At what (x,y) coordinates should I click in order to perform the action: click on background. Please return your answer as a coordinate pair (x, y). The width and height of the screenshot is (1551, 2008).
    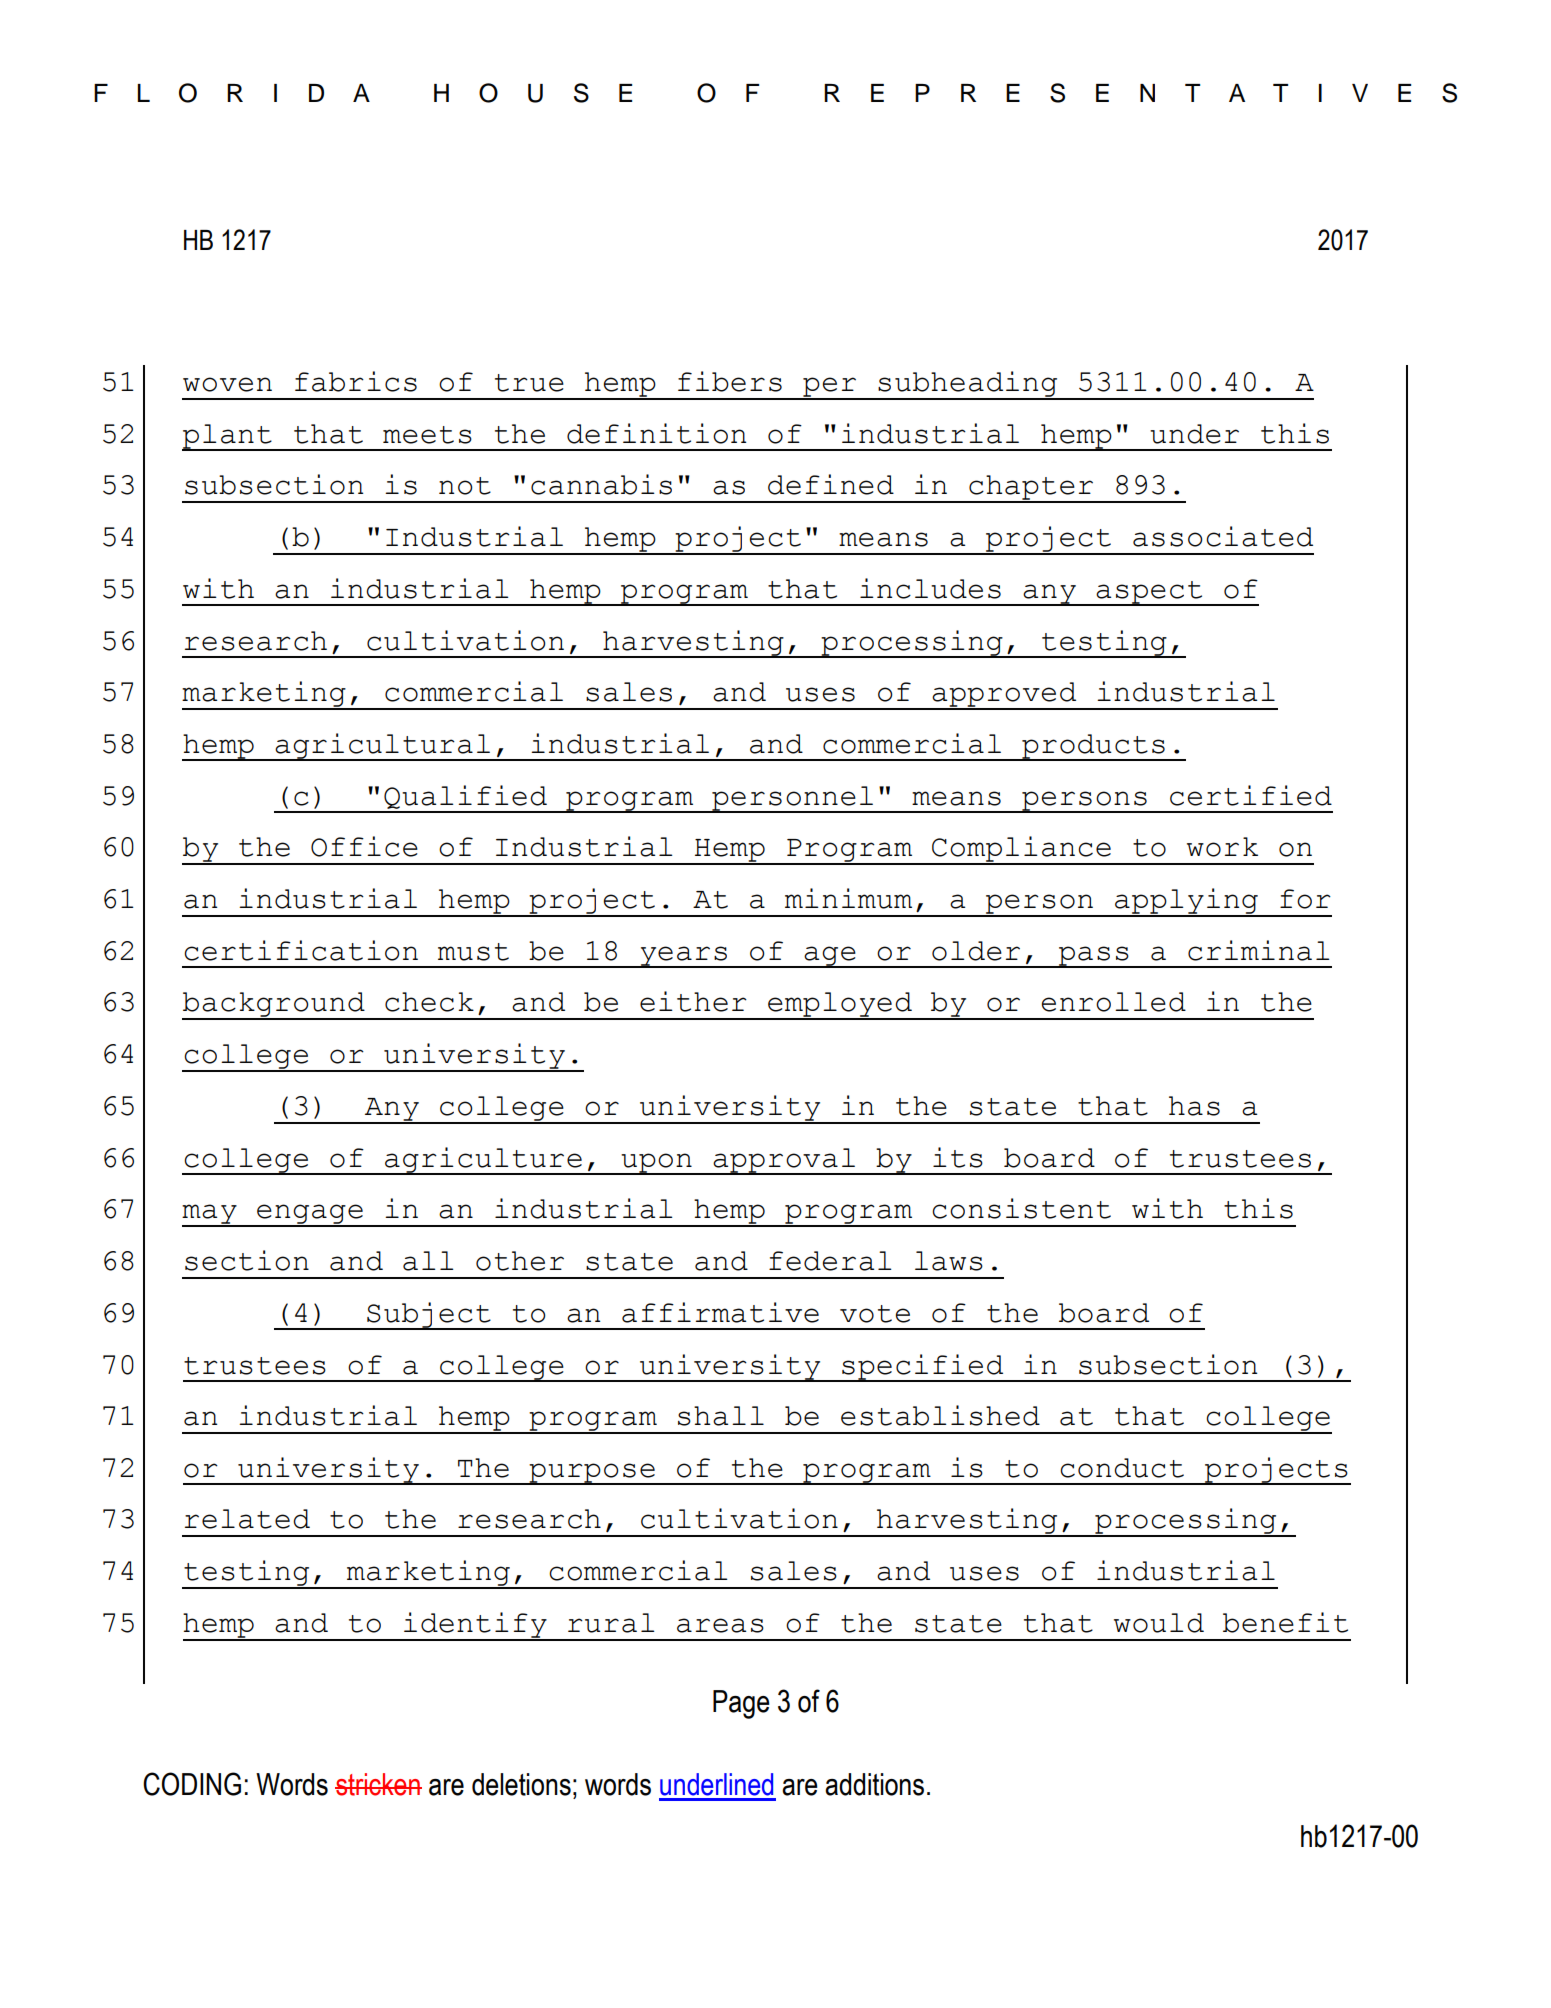
    Looking at the image, I should click on (274, 1006).
